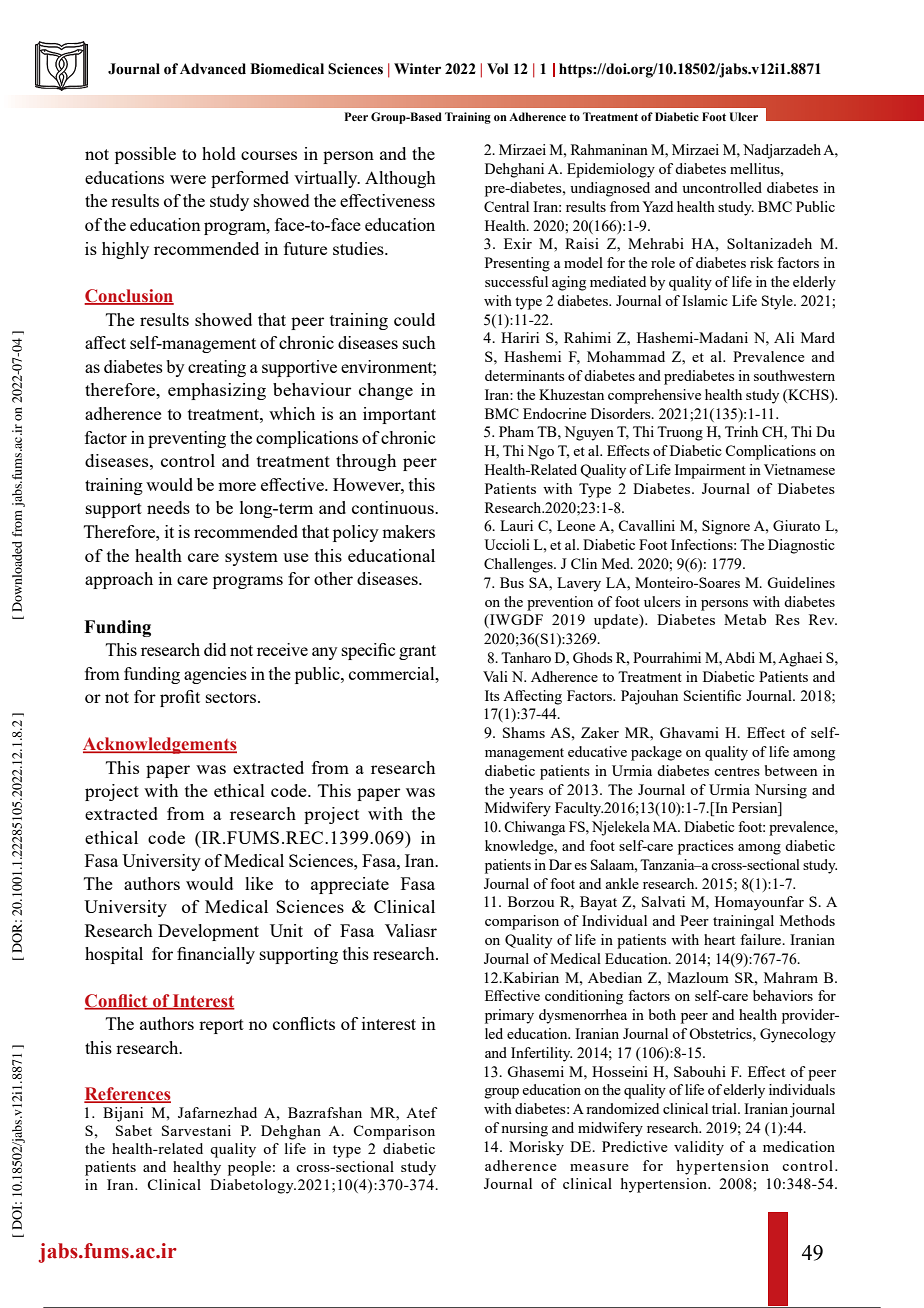 The width and height of the screenshot is (924, 1308). Describe the element at coordinates (745, 619) in the screenshot. I see `Metab` at that location.
